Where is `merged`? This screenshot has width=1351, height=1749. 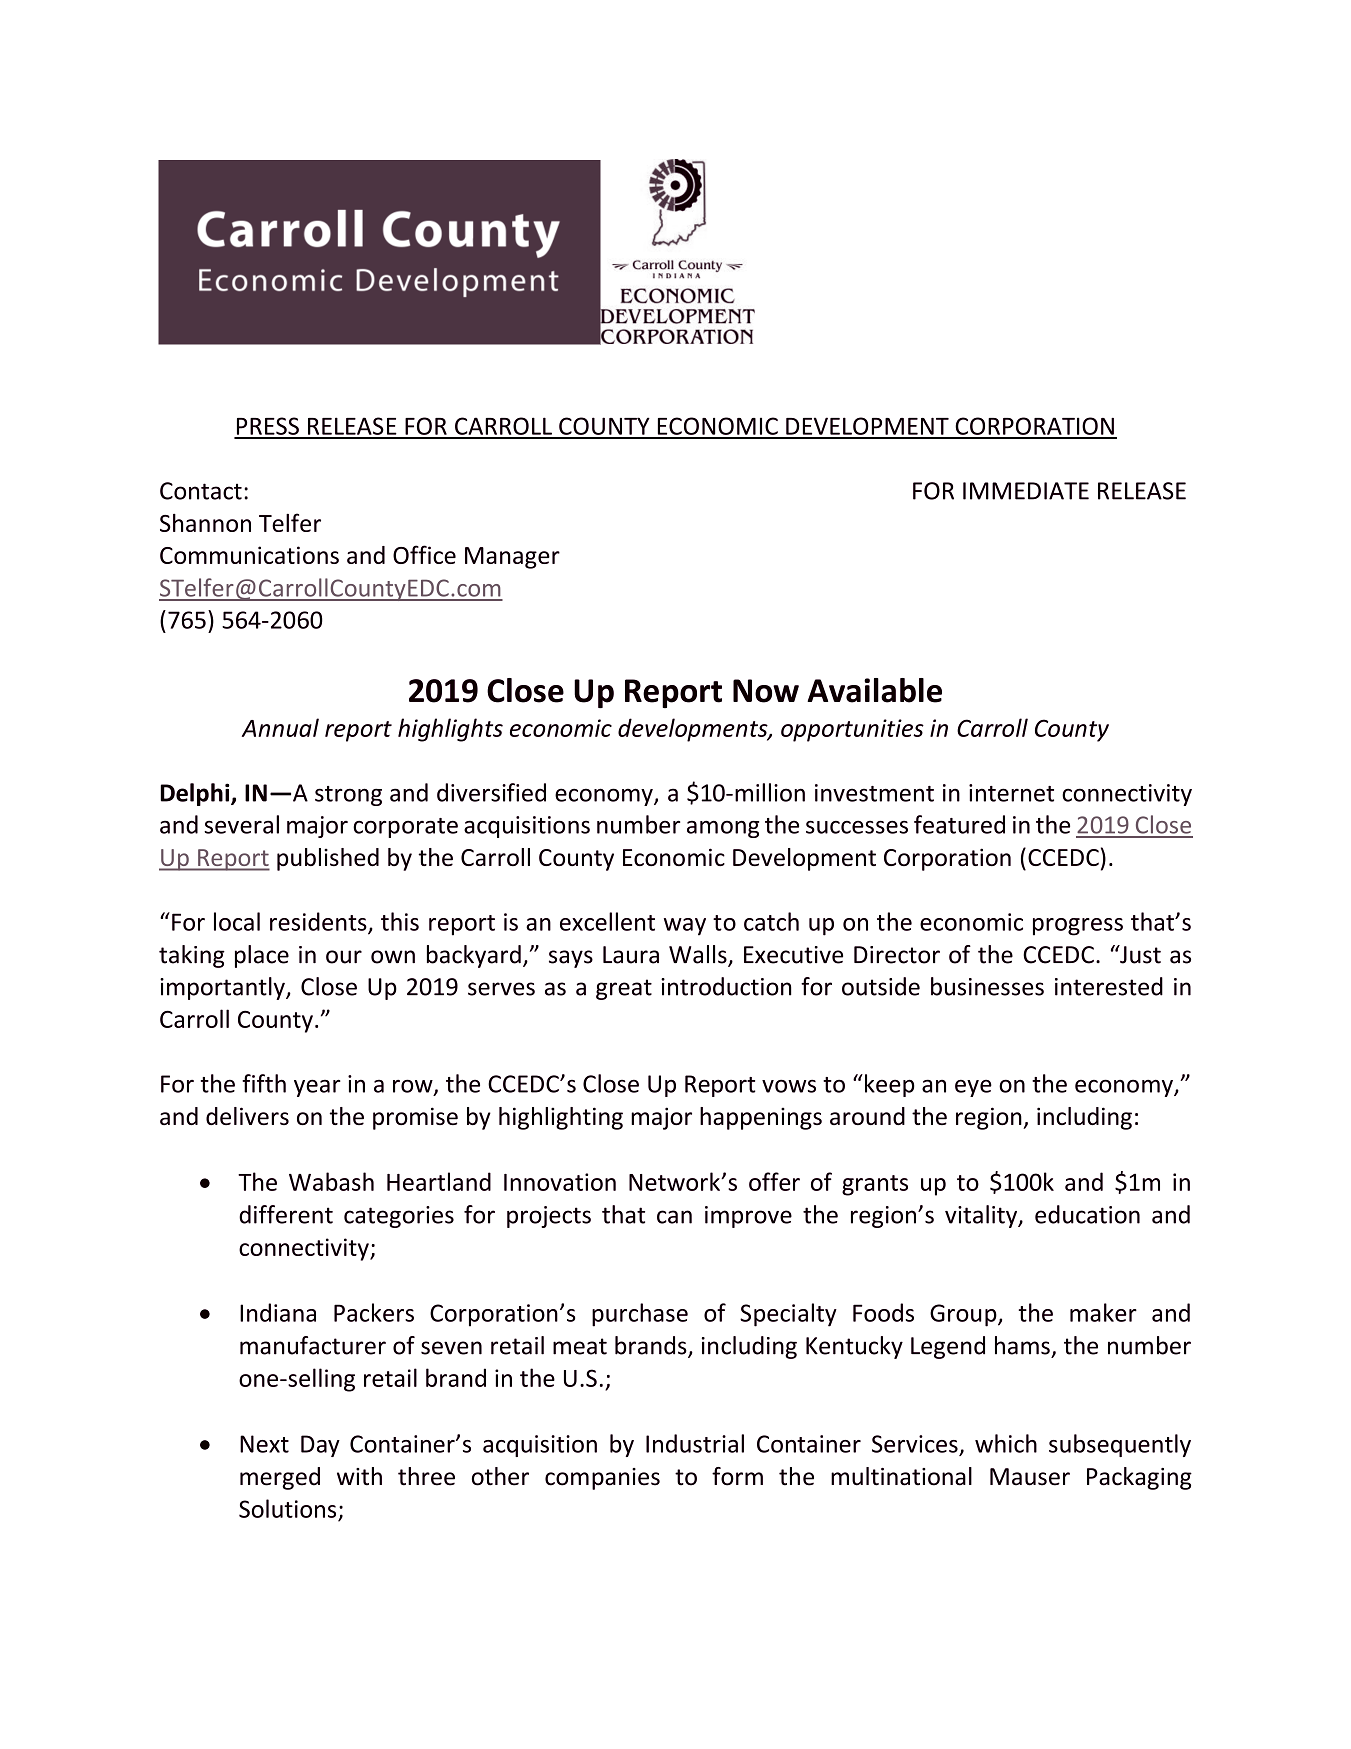 merged is located at coordinates (280, 1478).
